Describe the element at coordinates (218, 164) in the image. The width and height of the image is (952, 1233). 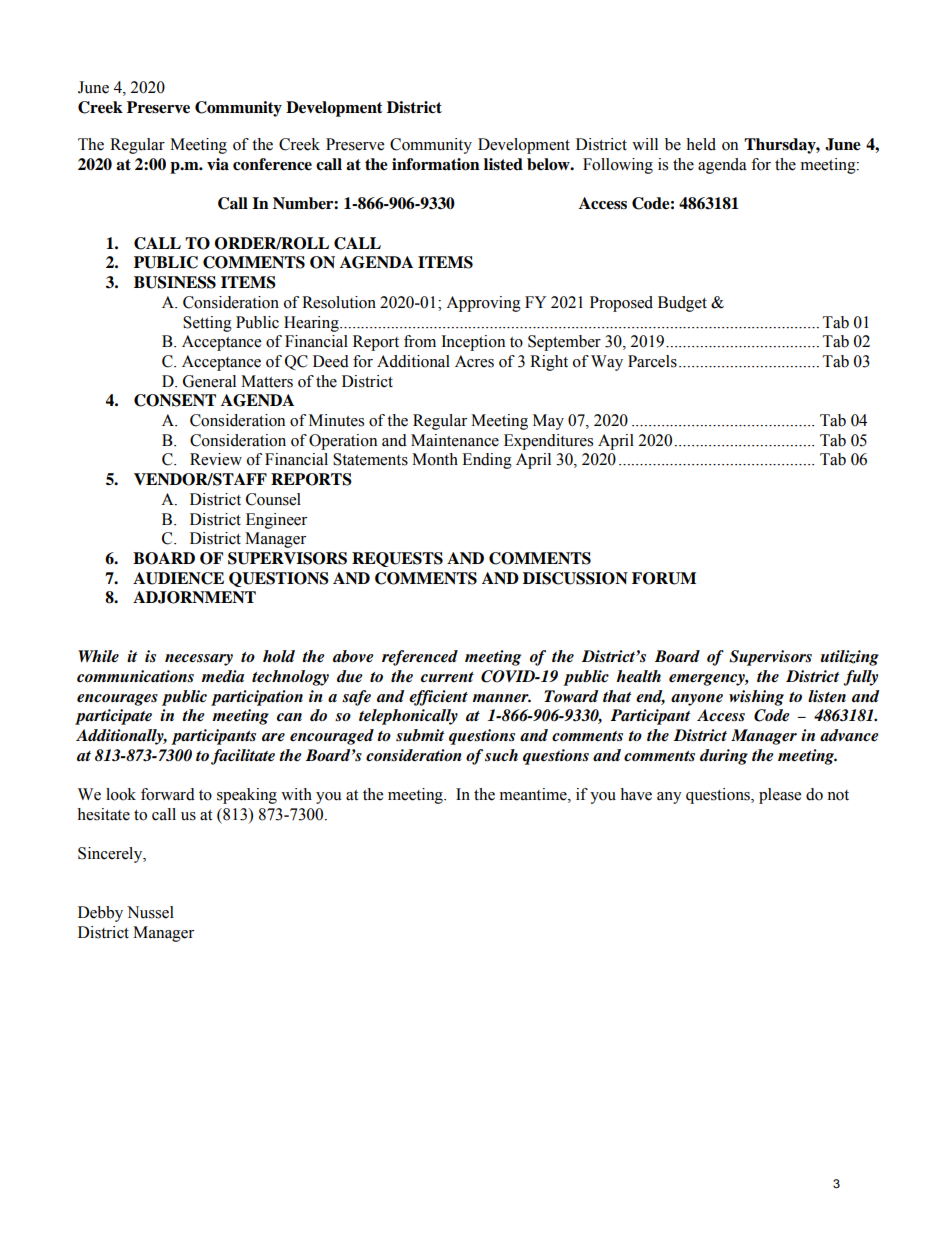
I see `via` at that location.
